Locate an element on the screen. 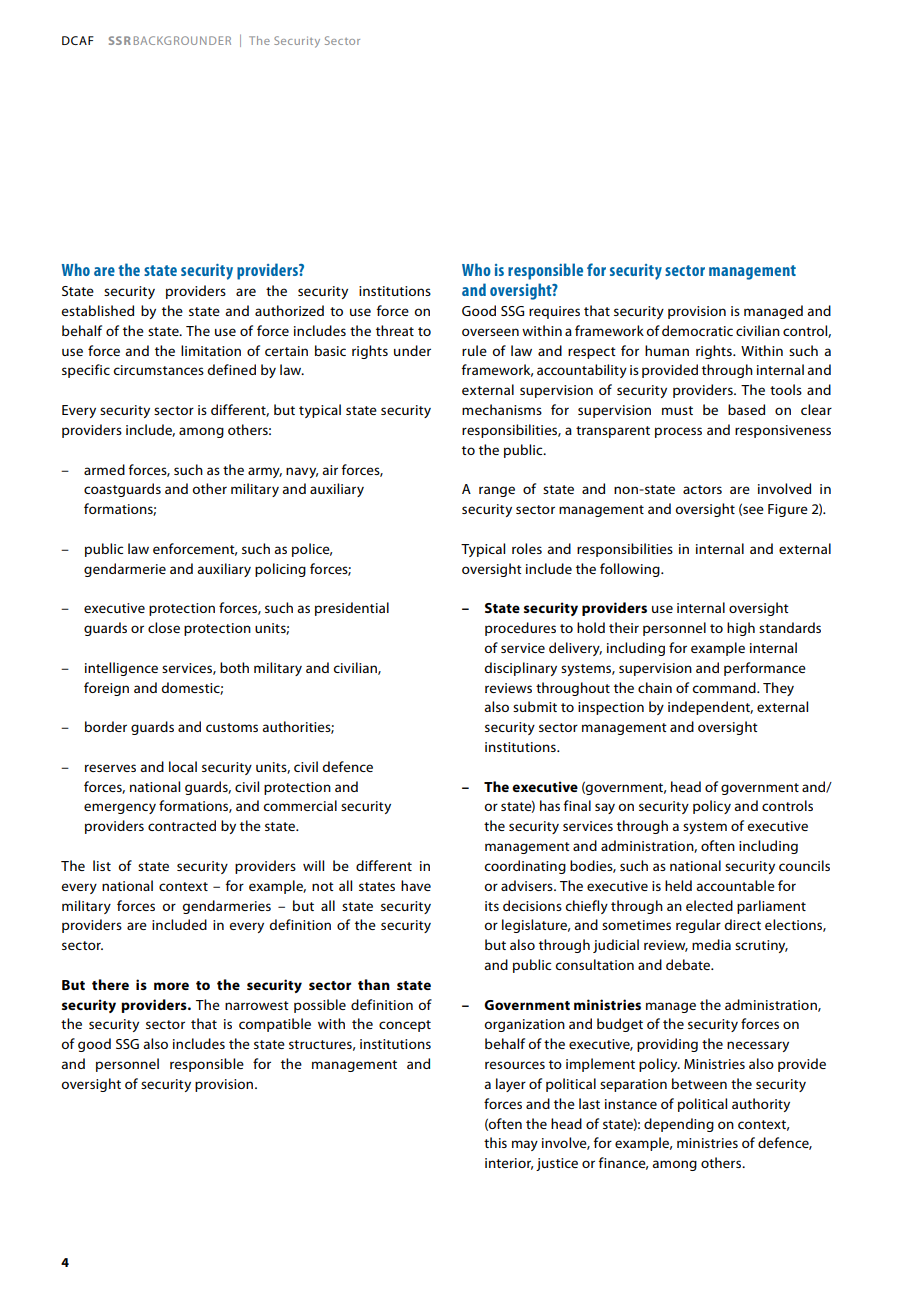 The height and width of the screenshot is (1308, 924). compatible is located at coordinates (275, 1025).
